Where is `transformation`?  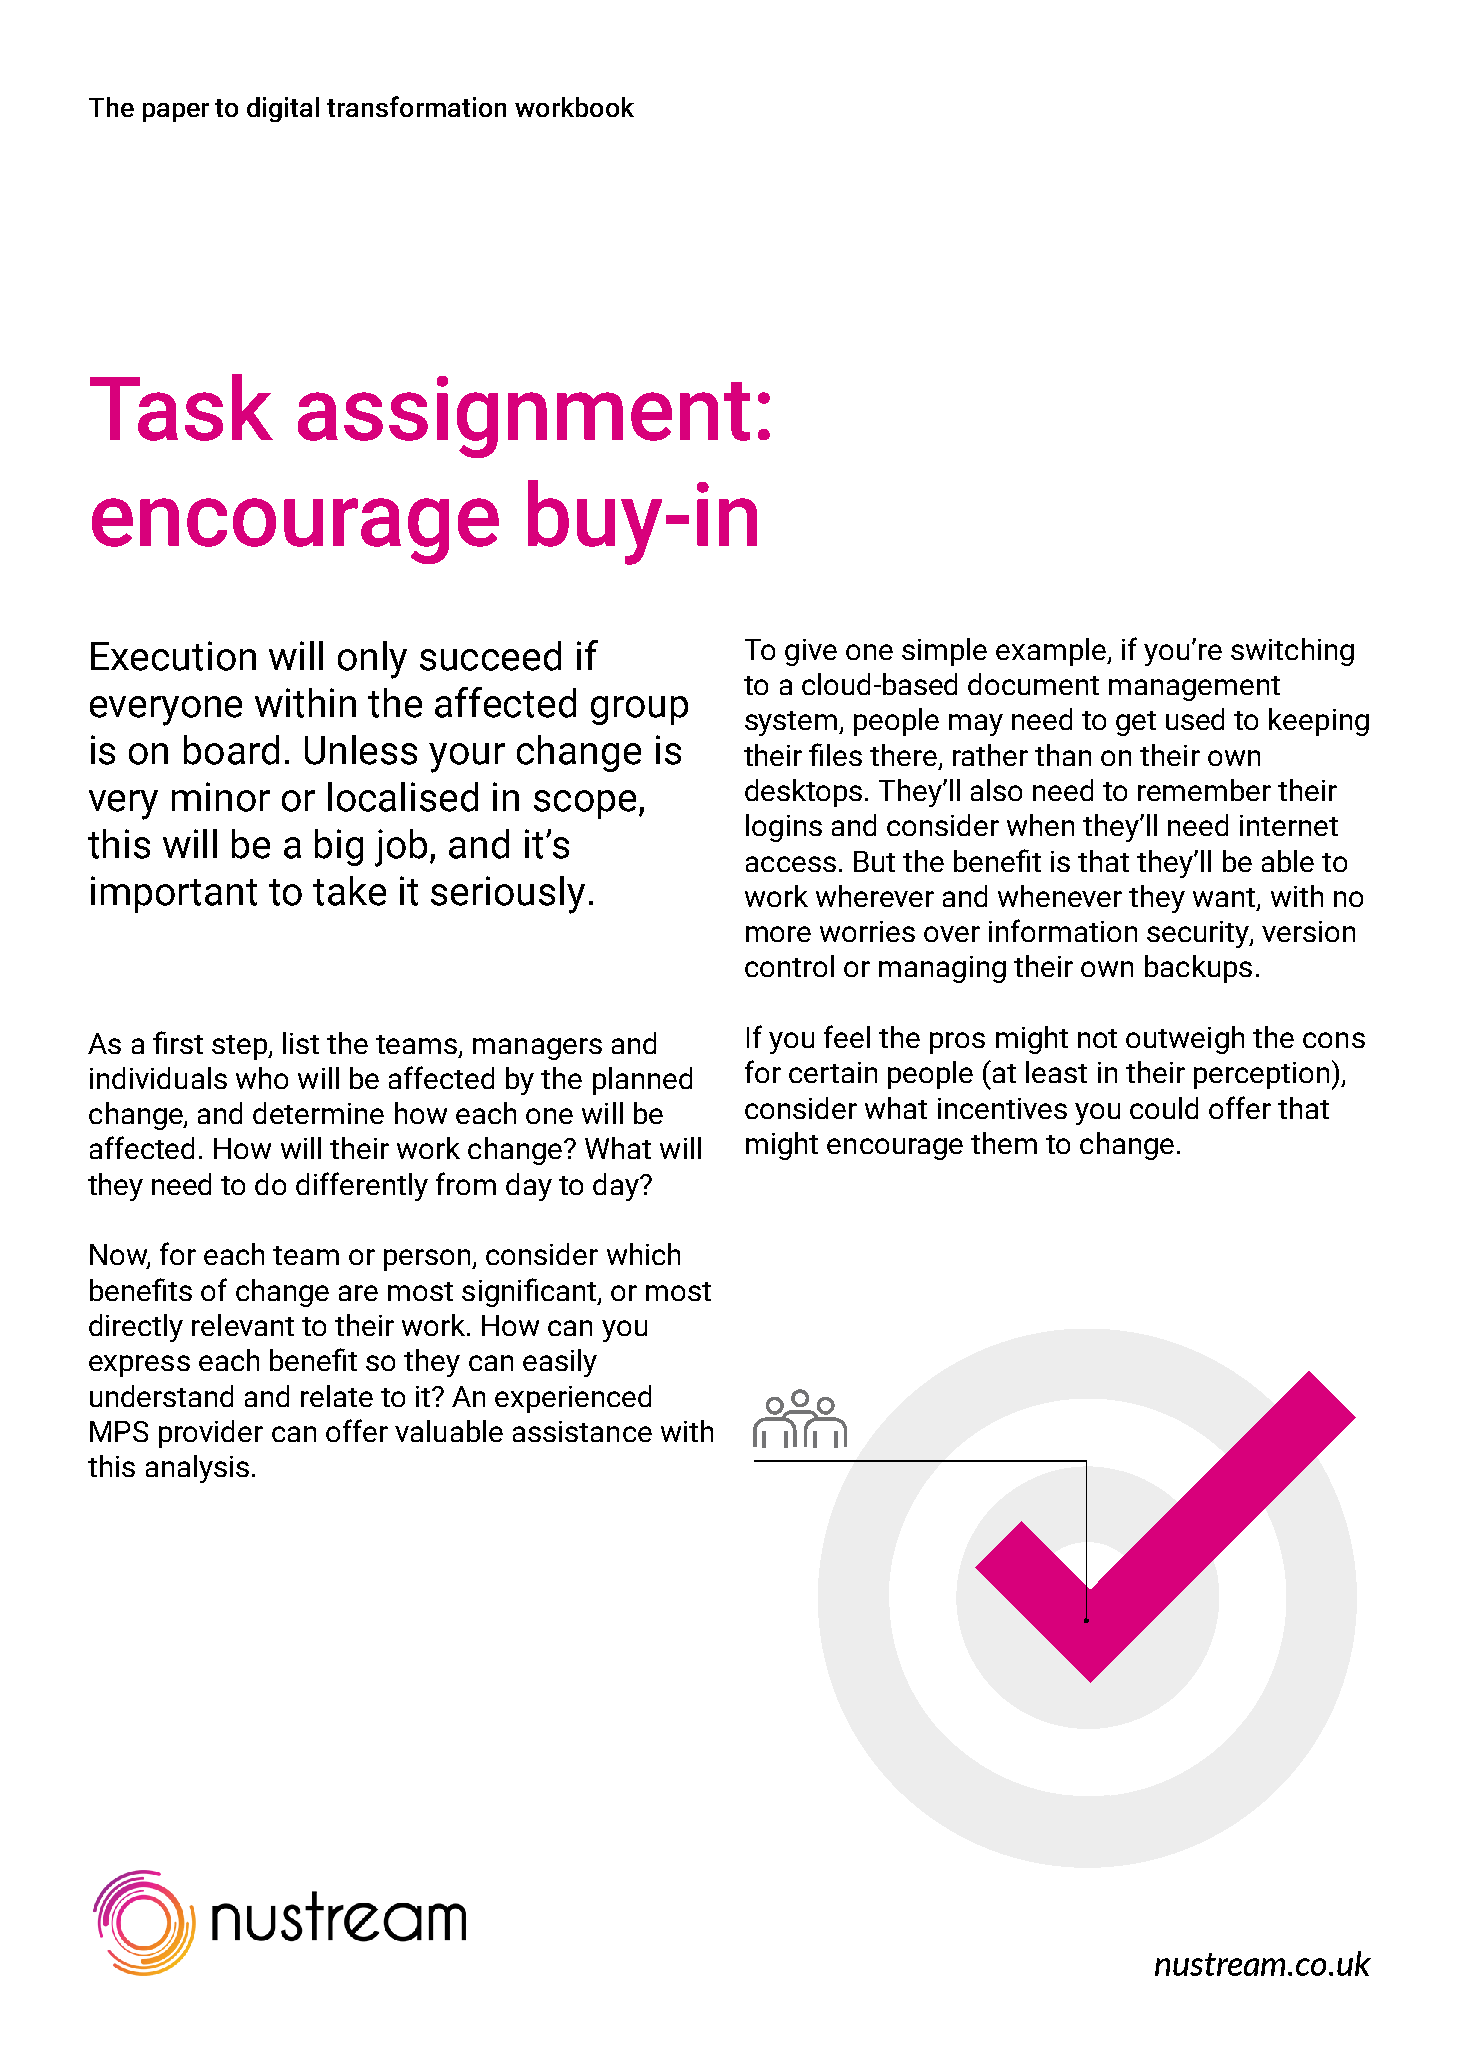 transformation is located at coordinates (416, 106).
